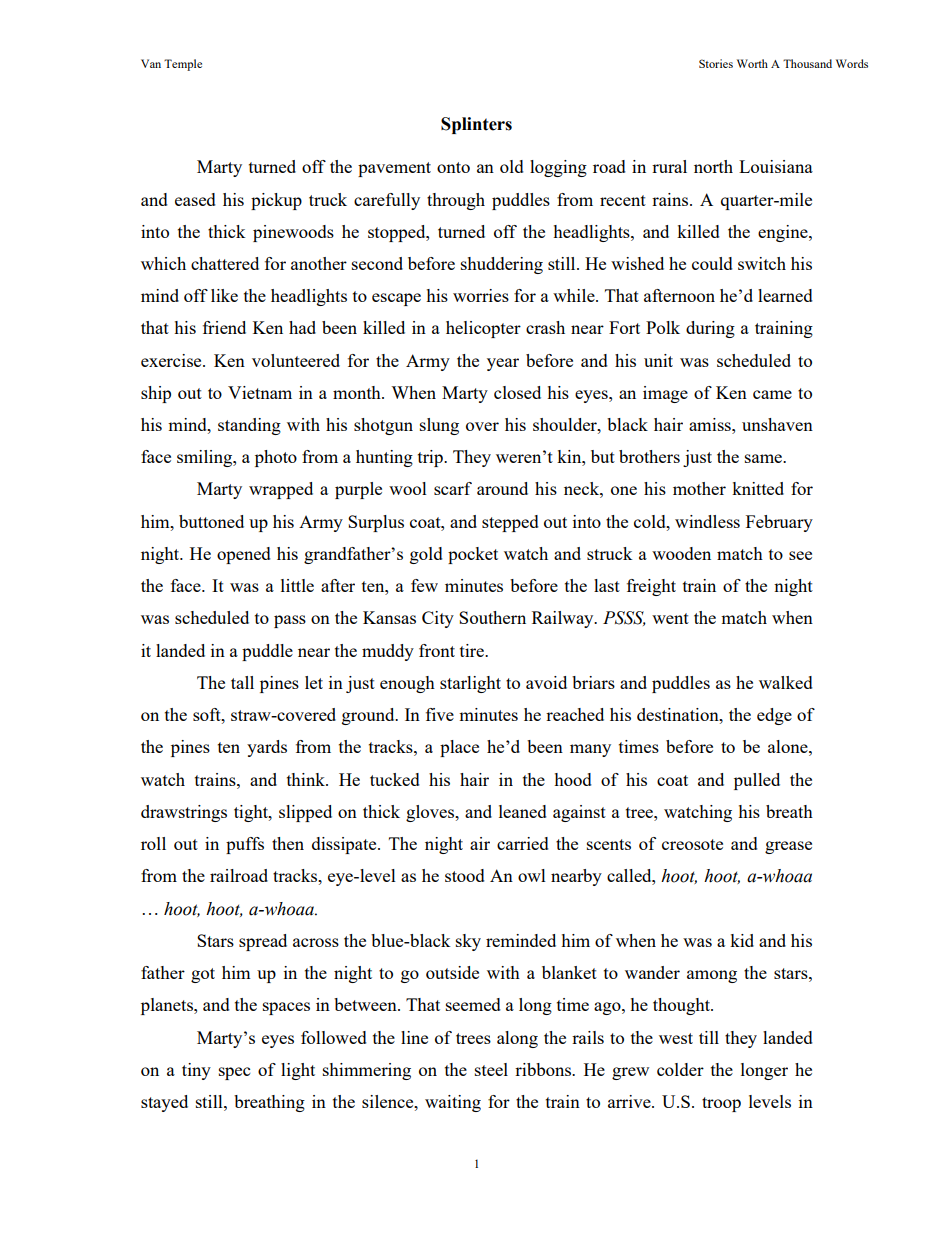 The image size is (952, 1233). I want to click on troop, so click(721, 1104).
